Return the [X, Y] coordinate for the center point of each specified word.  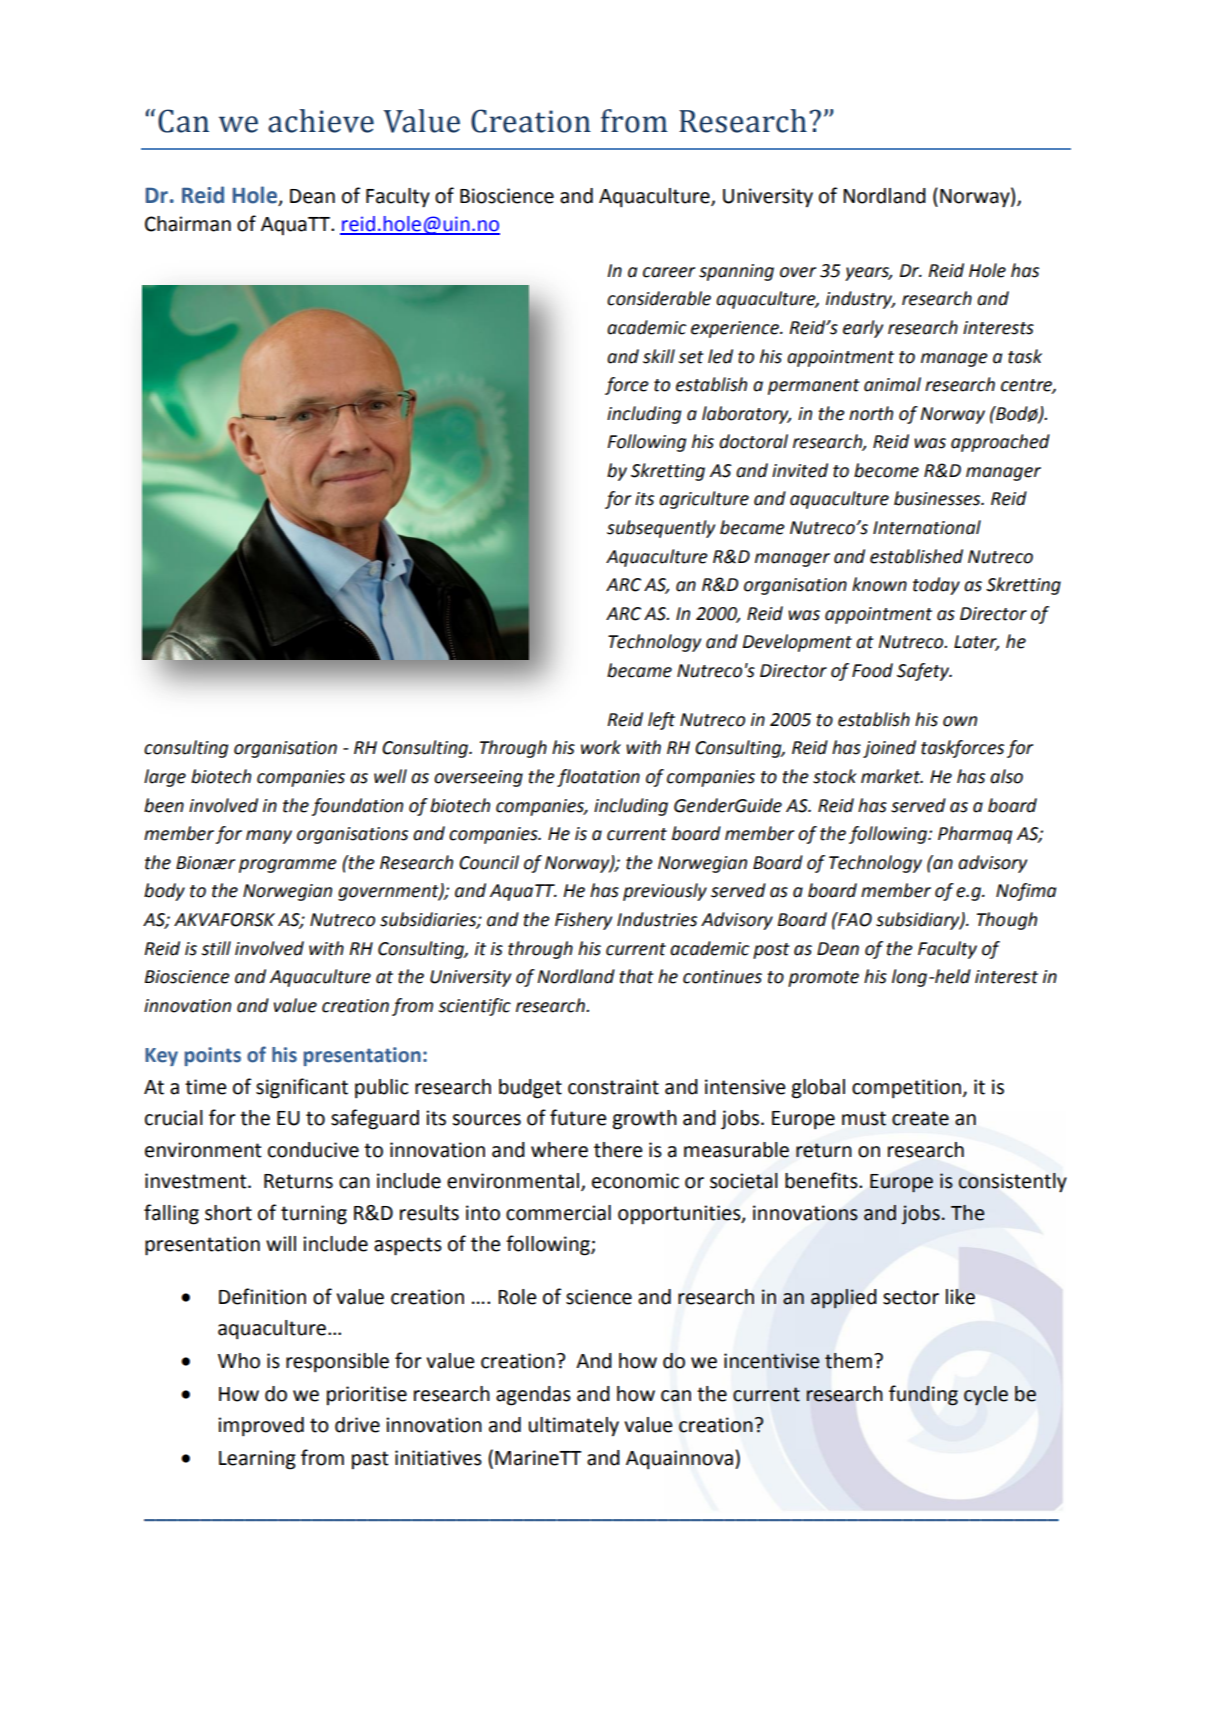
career [669, 272]
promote [823, 979]
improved [261, 1427]
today [936, 586]
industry [860, 300]
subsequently [661, 529]
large [165, 778]
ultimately [574, 1427]
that [636, 976]
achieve [321, 121]
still [216, 948]
